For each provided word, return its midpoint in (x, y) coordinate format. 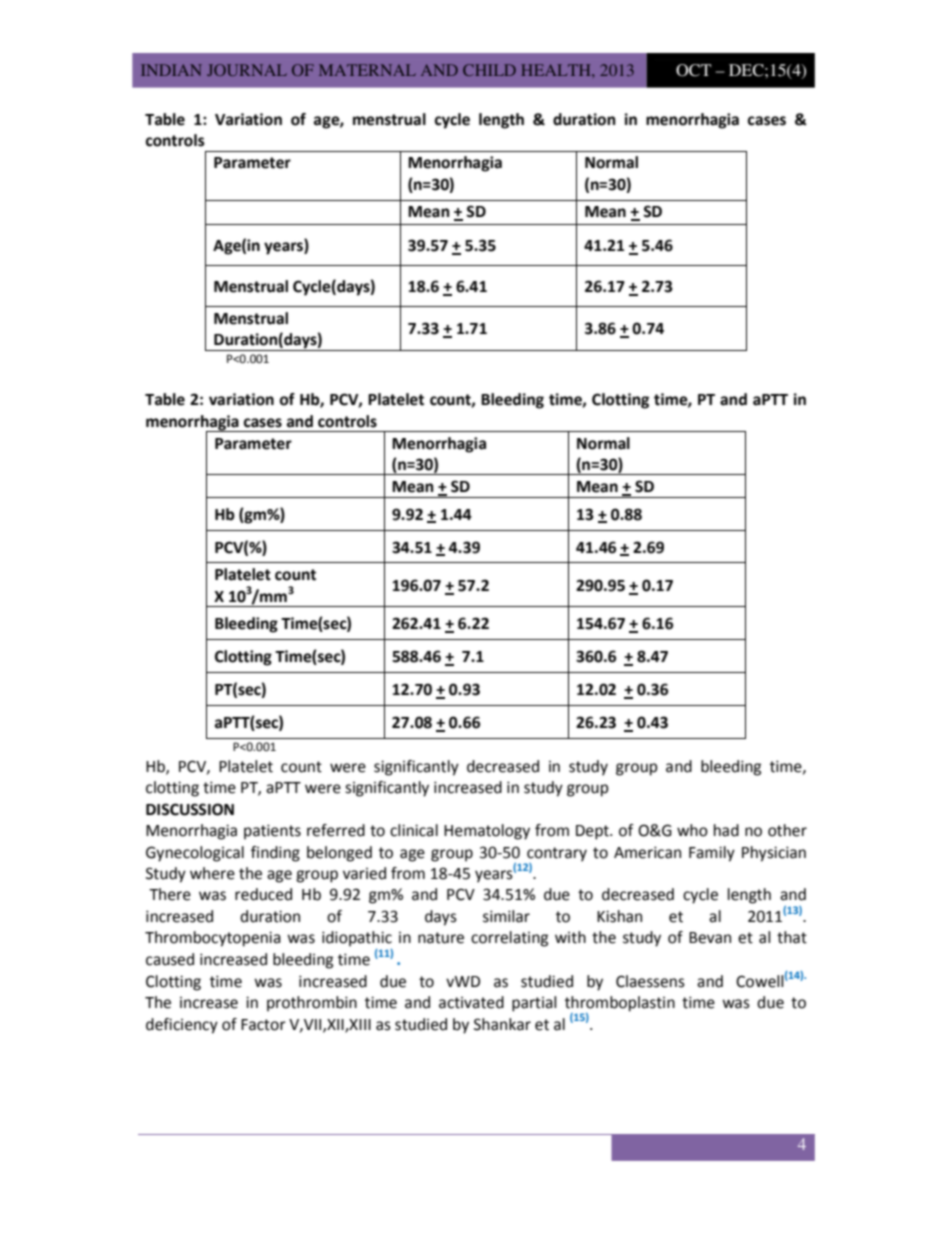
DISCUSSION (190, 809)
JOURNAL (247, 70)
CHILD (489, 70)
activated (471, 1002)
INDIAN (171, 70)
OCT (693, 70)
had (726, 830)
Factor (263, 1025)
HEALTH (557, 70)
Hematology (487, 832)
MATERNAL (367, 70)
